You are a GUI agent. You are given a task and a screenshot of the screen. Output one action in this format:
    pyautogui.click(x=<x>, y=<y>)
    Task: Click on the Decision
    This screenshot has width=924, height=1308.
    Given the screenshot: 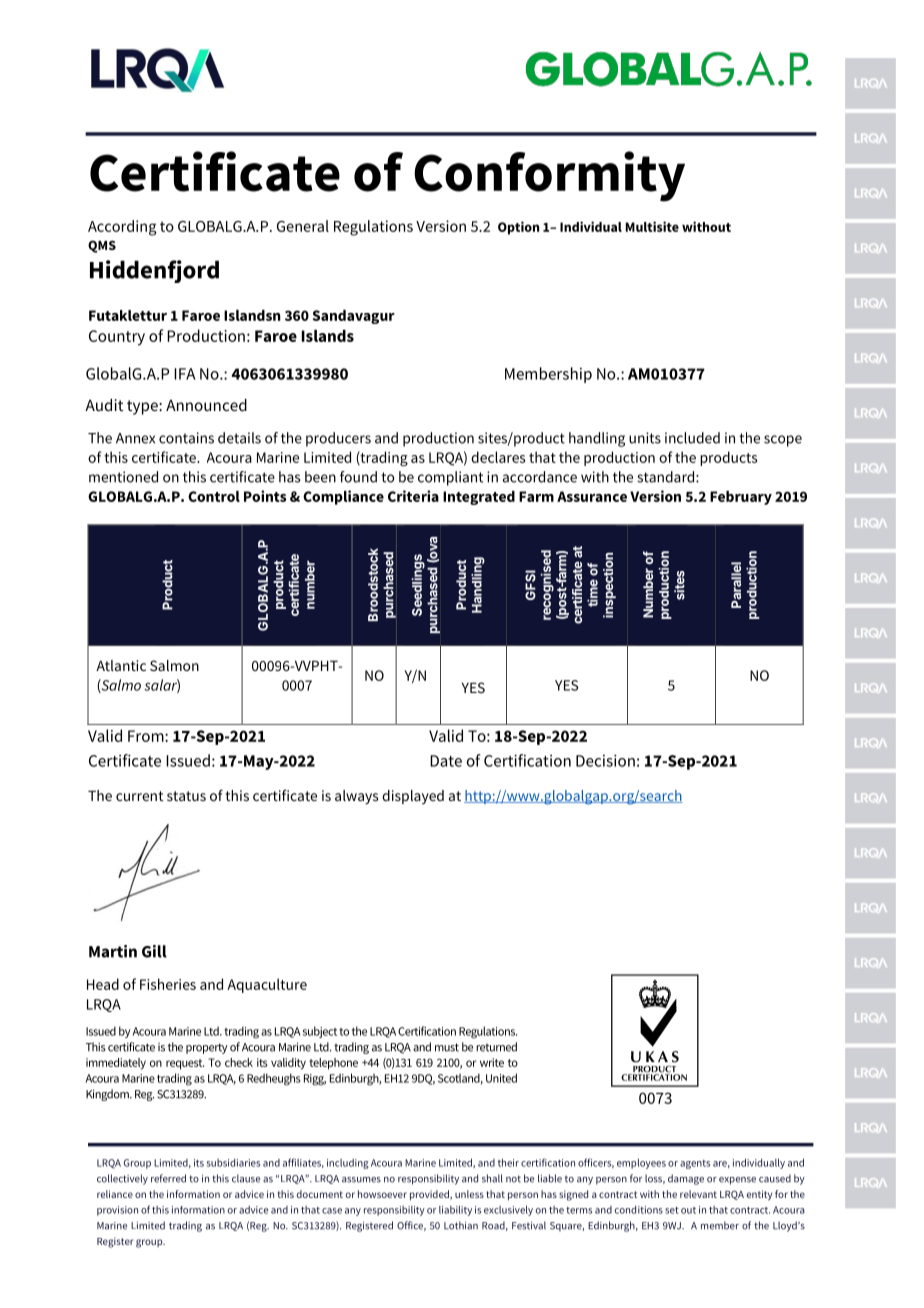 What is the action you would take?
    pyautogui.click(x=605, y=760)
